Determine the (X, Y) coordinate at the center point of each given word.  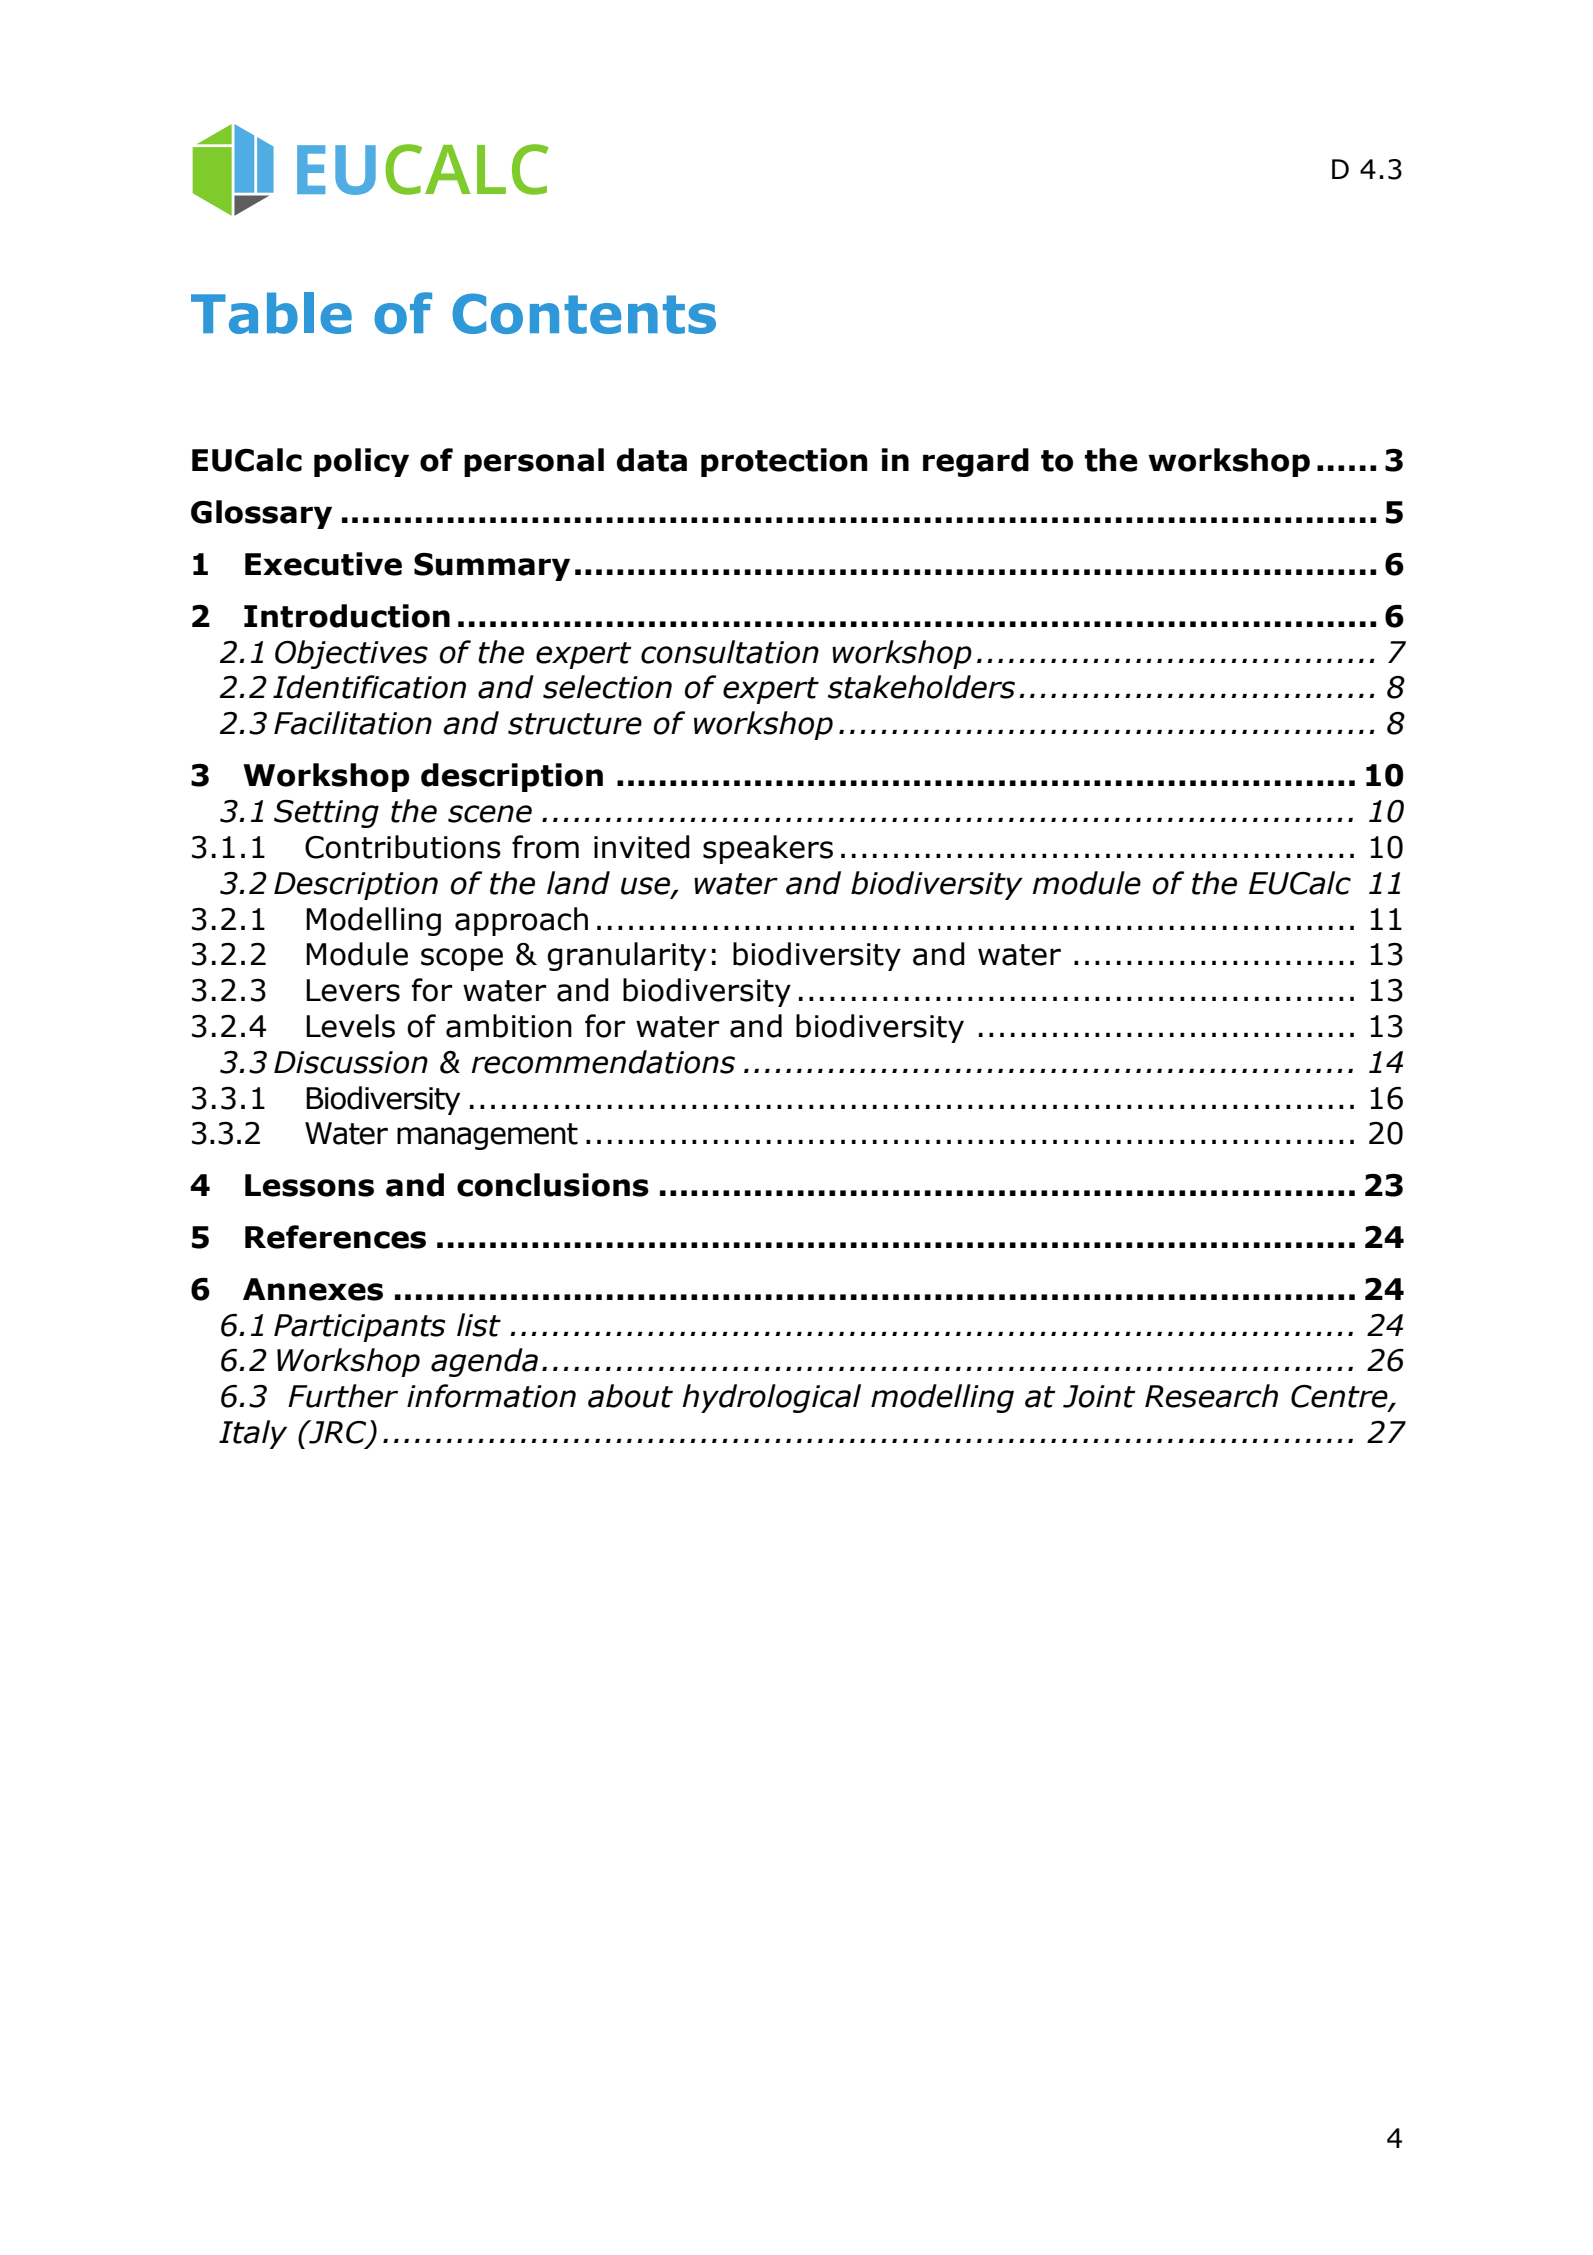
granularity (626, 956)
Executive (323, 564)
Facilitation (353, 723)
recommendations (603, 1062)
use (647, 886)
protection (784, 462)
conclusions (553, 1185)
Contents (584, 313)
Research (1211, 1396)
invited (642, 847)
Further (343, 1396)
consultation (730, 652)
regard (976, 462)
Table (271, 313)
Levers (353, 990)
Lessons (309, 1185)
